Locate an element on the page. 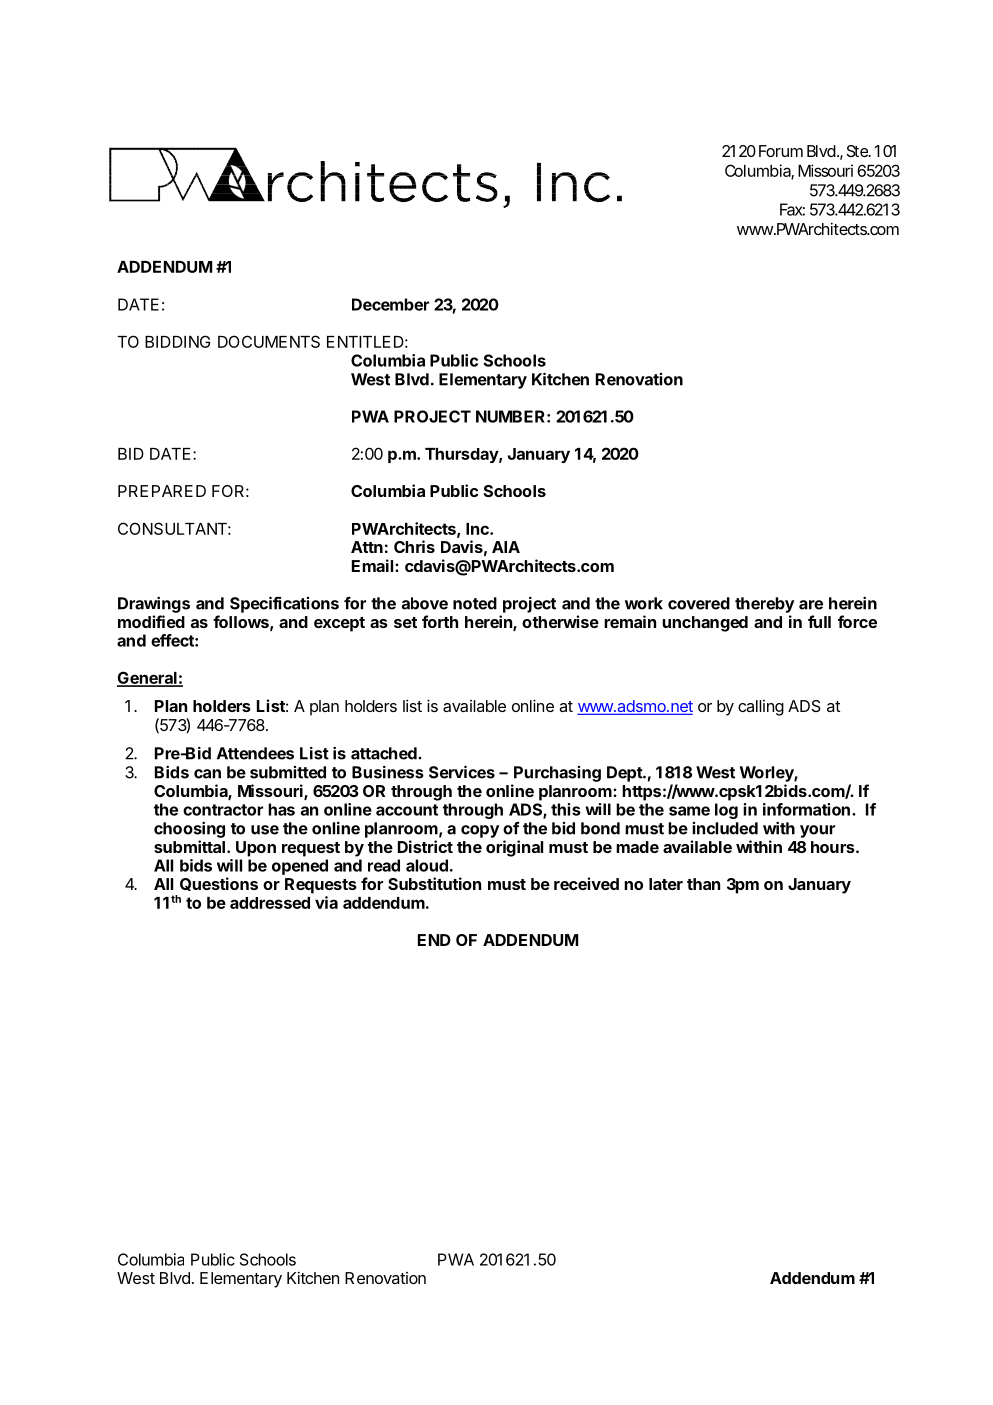 The height and width of the document is (1405, 993). Forum is located at coordinates (781, 151).
